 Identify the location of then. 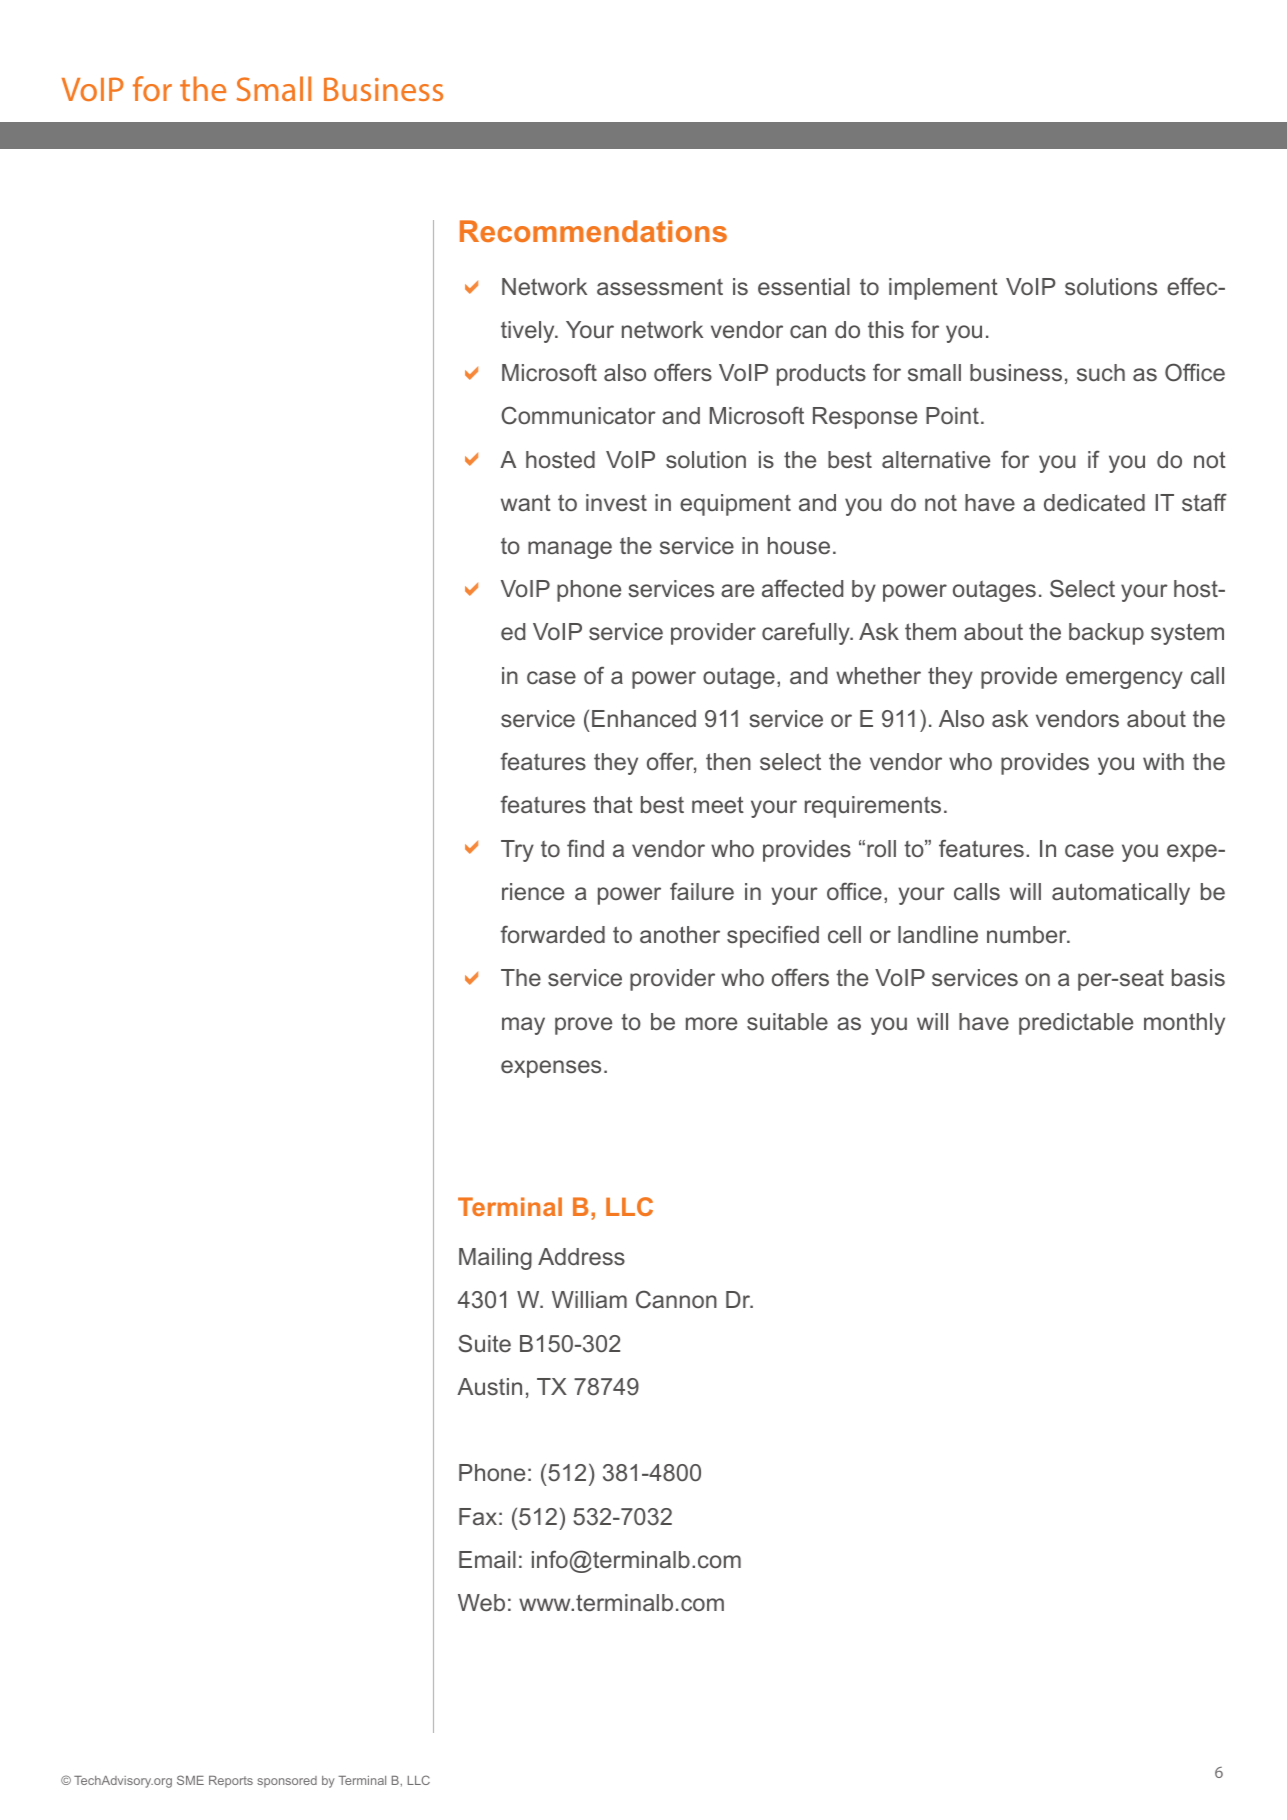
(728, 761).
